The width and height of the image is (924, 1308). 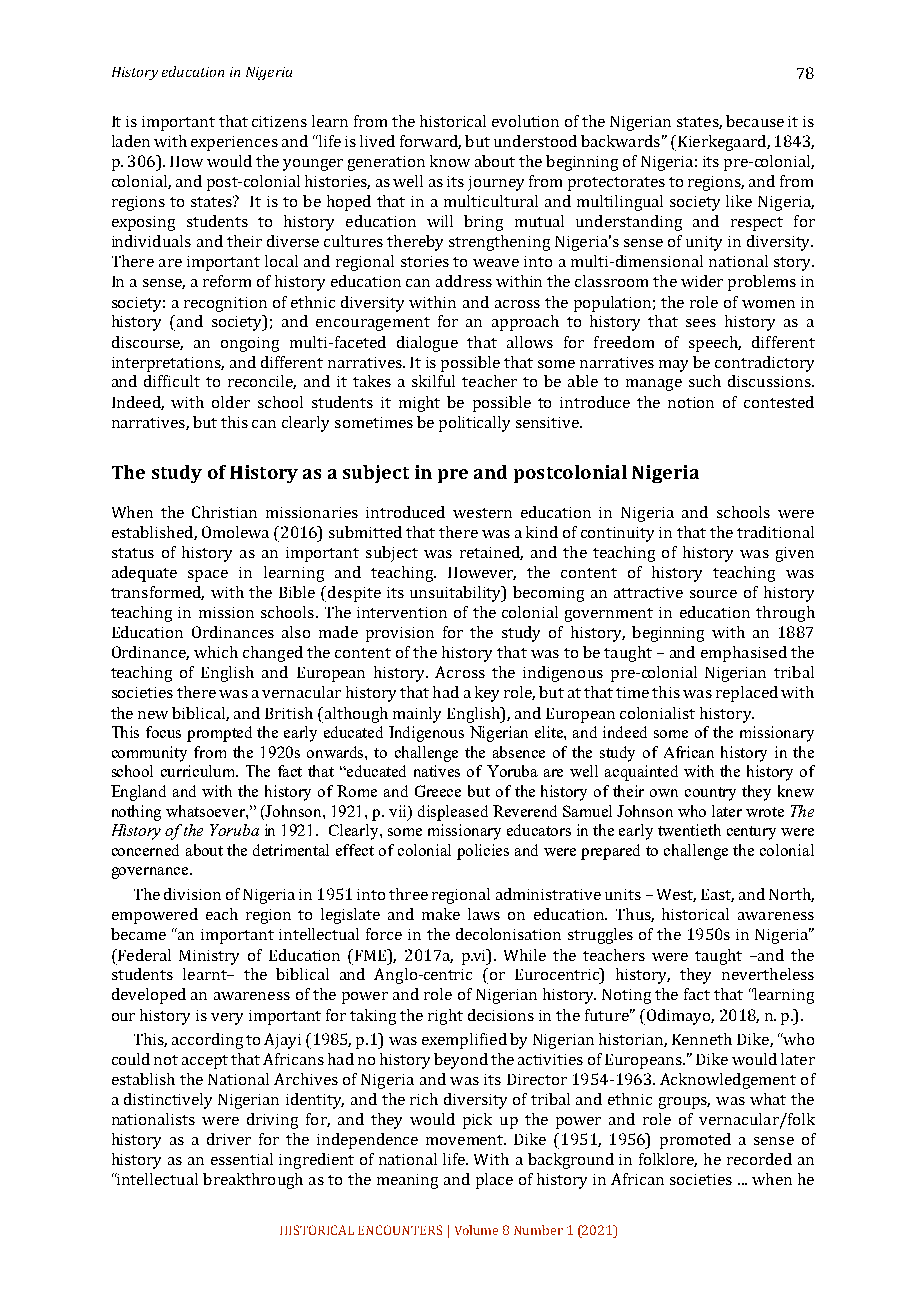 I want to click on experiences, so click(x=234, y=143).
